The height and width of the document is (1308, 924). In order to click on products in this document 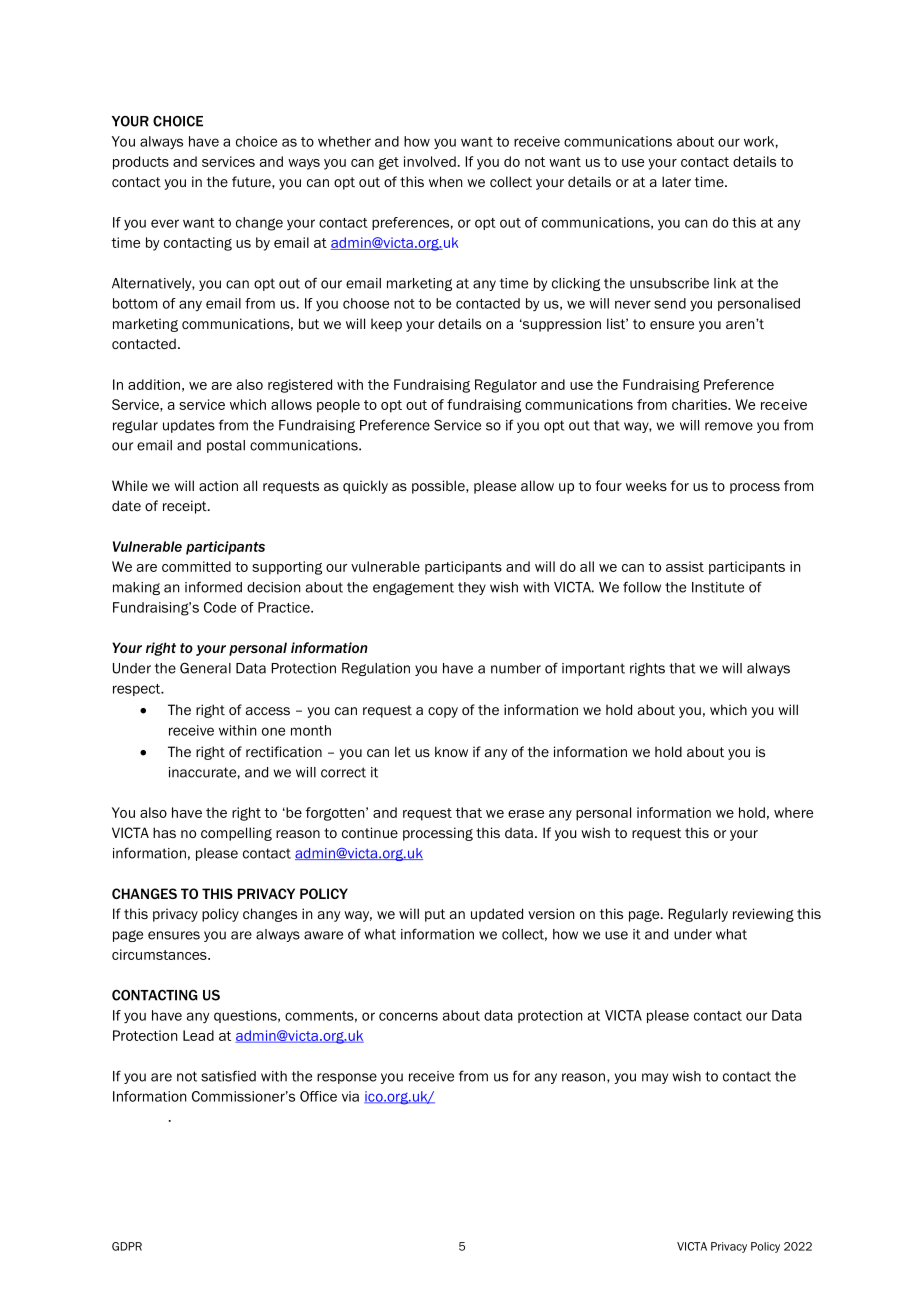, I will do `click(141, 163)`.
